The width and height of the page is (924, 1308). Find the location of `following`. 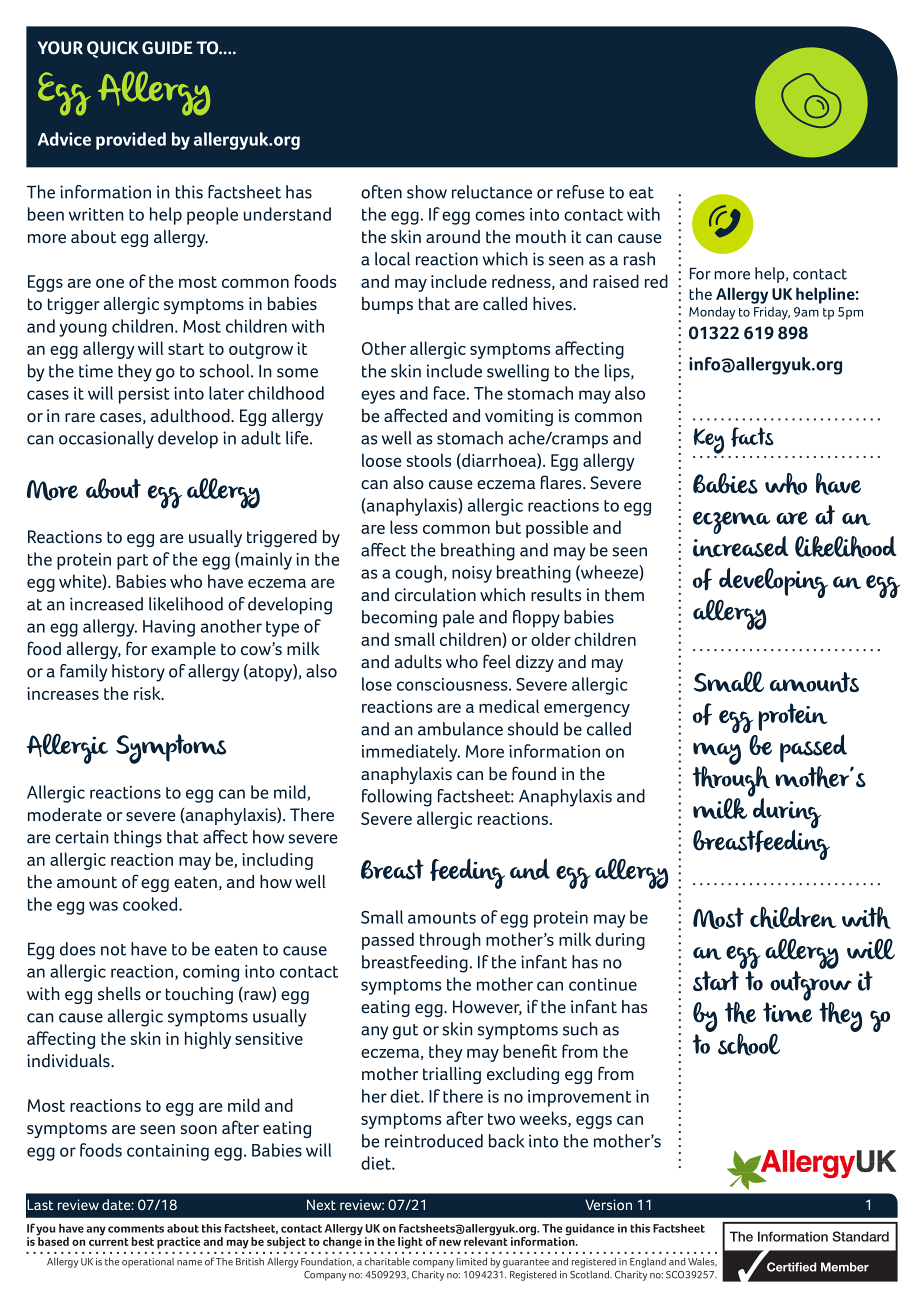

following is located at coordinates (397, 798).
